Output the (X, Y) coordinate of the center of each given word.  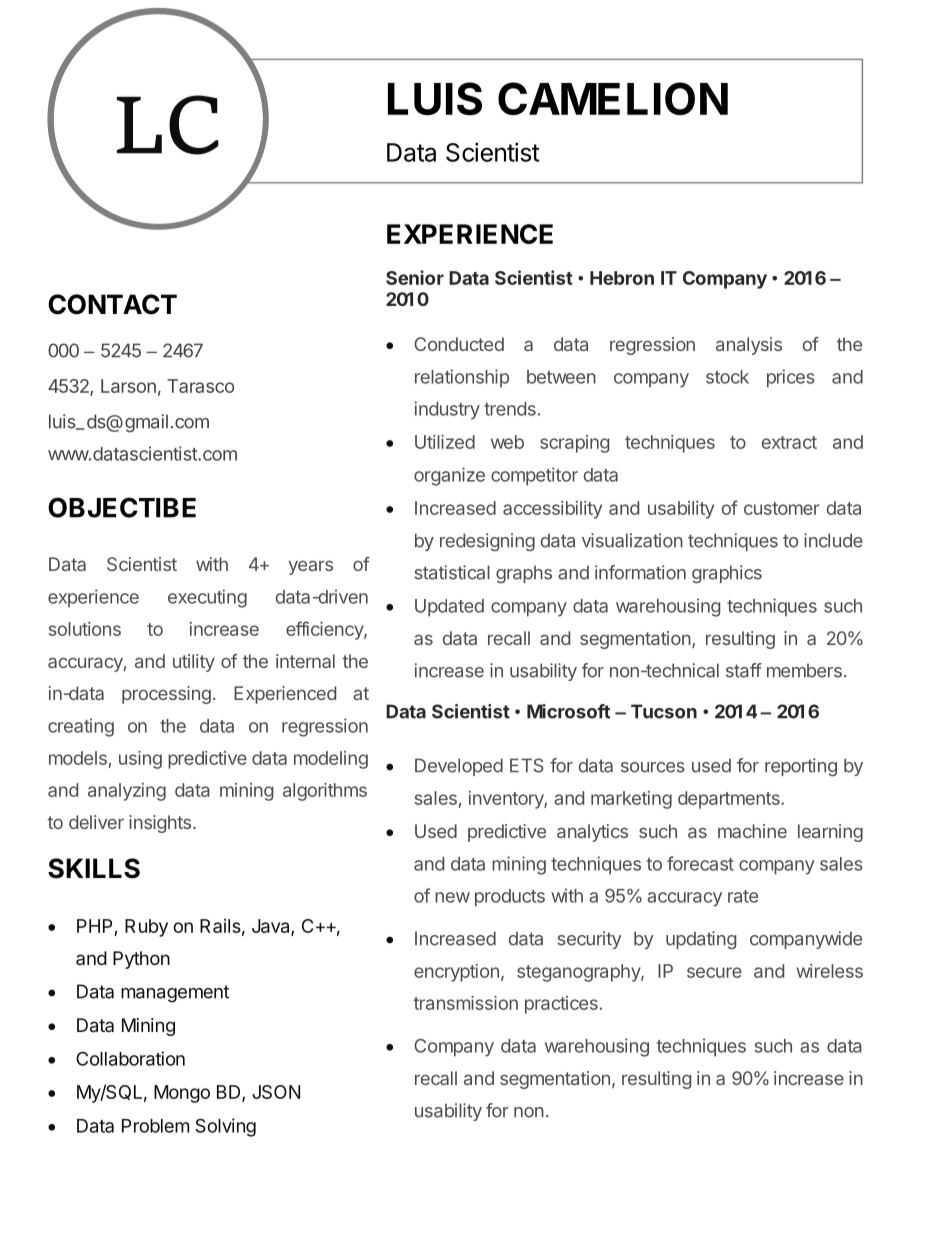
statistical (452, 572)
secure (714, 972)
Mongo (182, 1094)
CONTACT (112, 304)
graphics (727, 574)
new (452, 897)
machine (752, 831)
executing (207, 598)
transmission (465, 1003)
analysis (749, 346)
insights (161, 824)
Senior (415, 277)
